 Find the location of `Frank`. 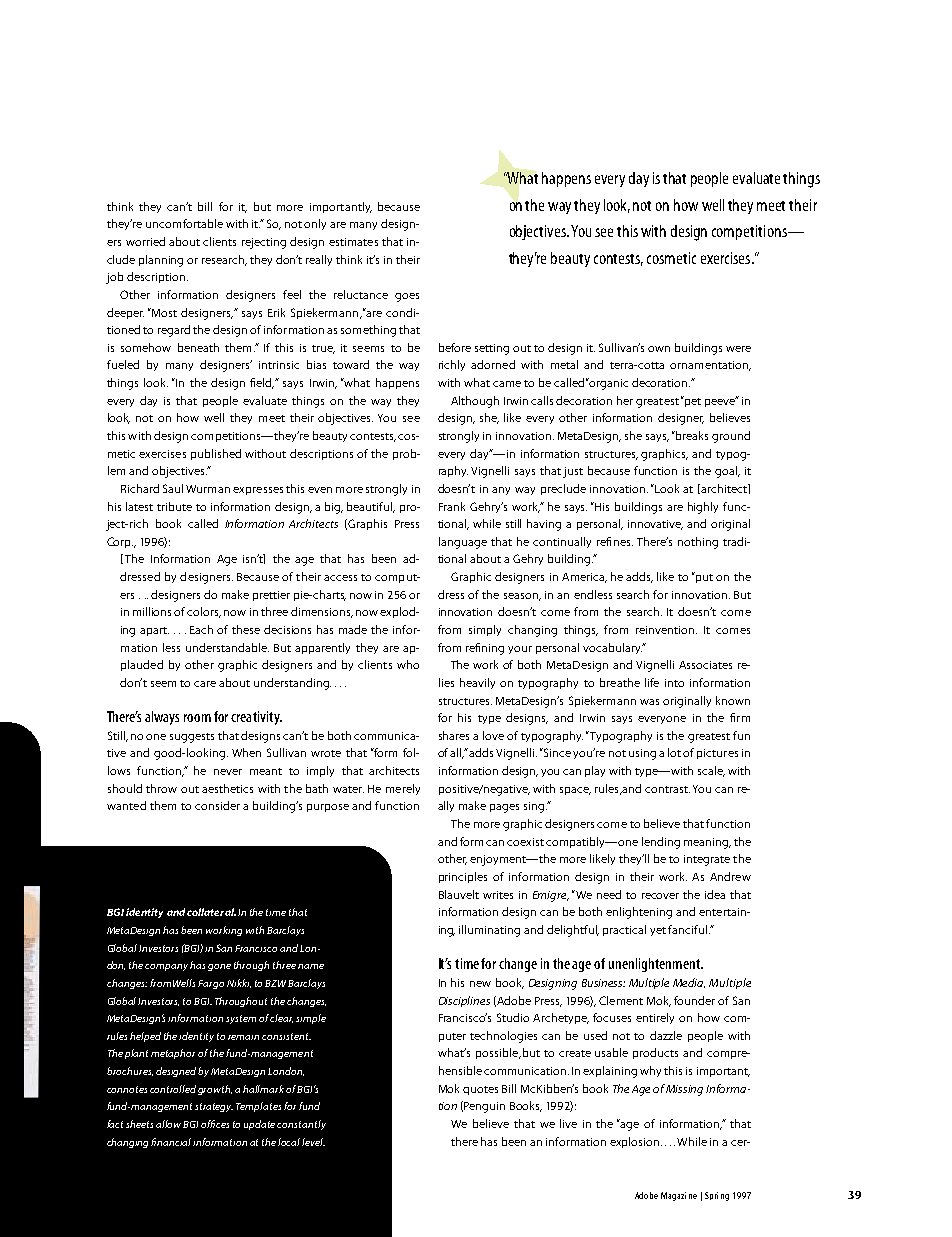

Frank is located at coordinates (452, 506).
